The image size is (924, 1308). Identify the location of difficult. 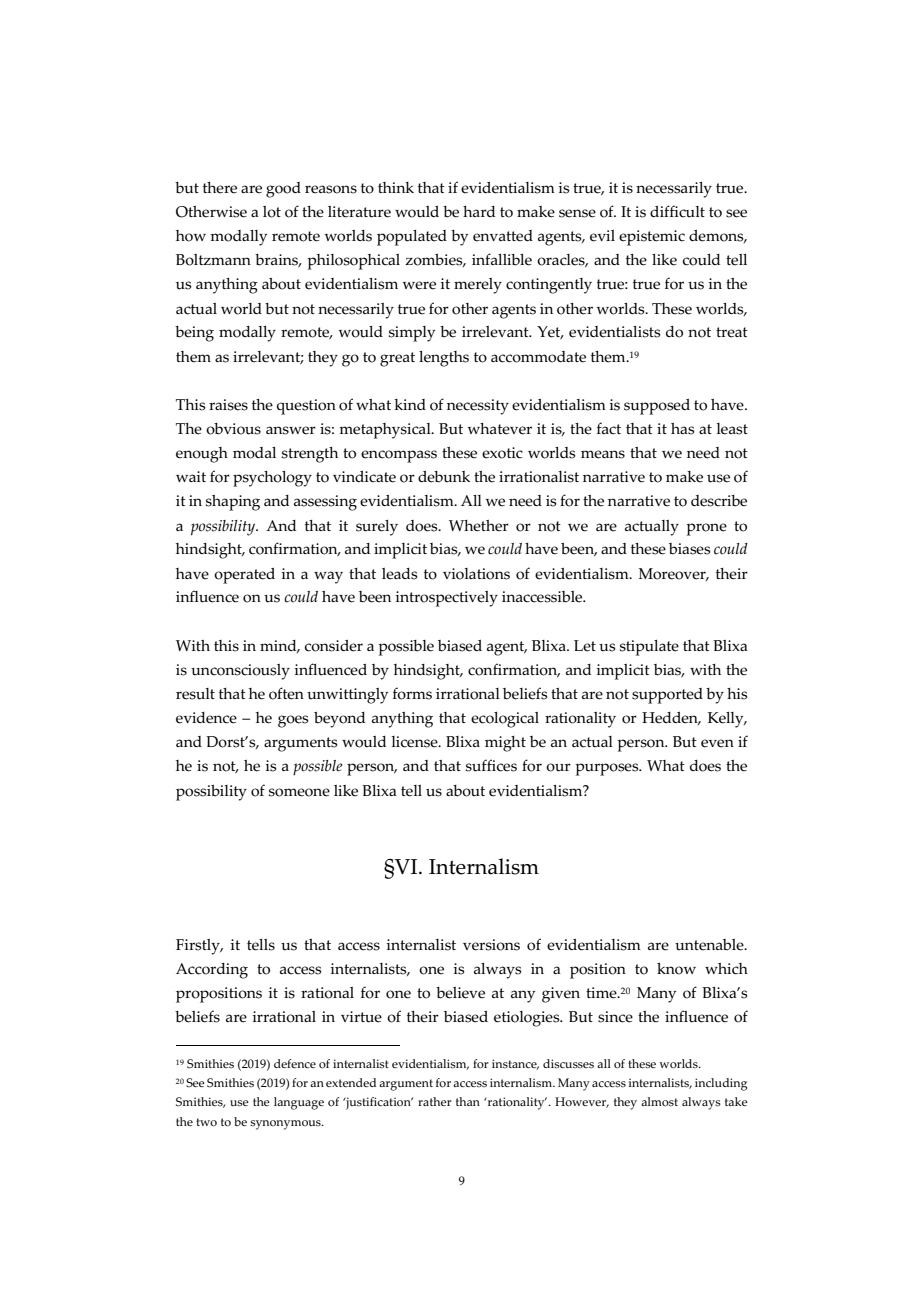
(677, 211).
